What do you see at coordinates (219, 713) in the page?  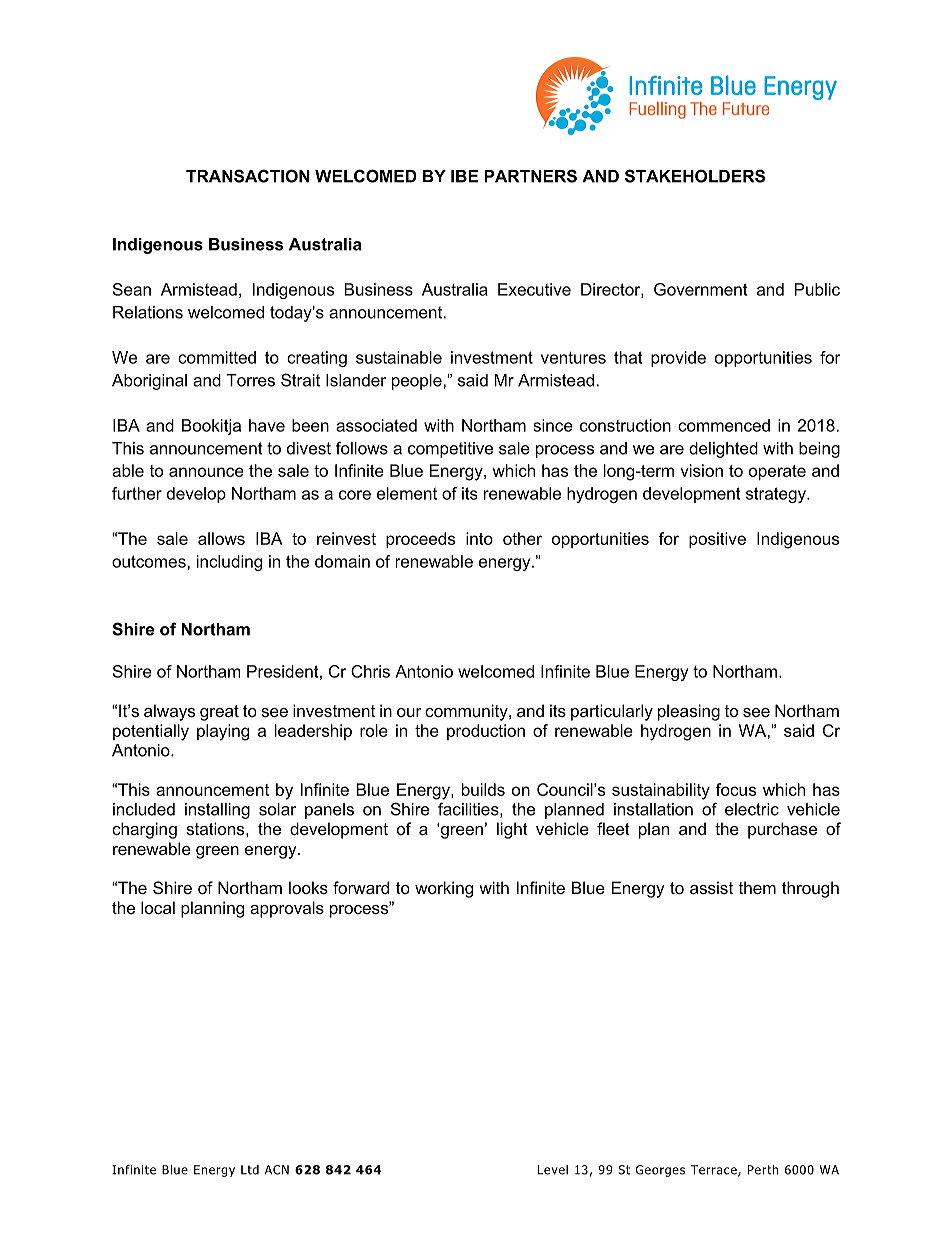 I see `great` at bounding box center [219, 713].
